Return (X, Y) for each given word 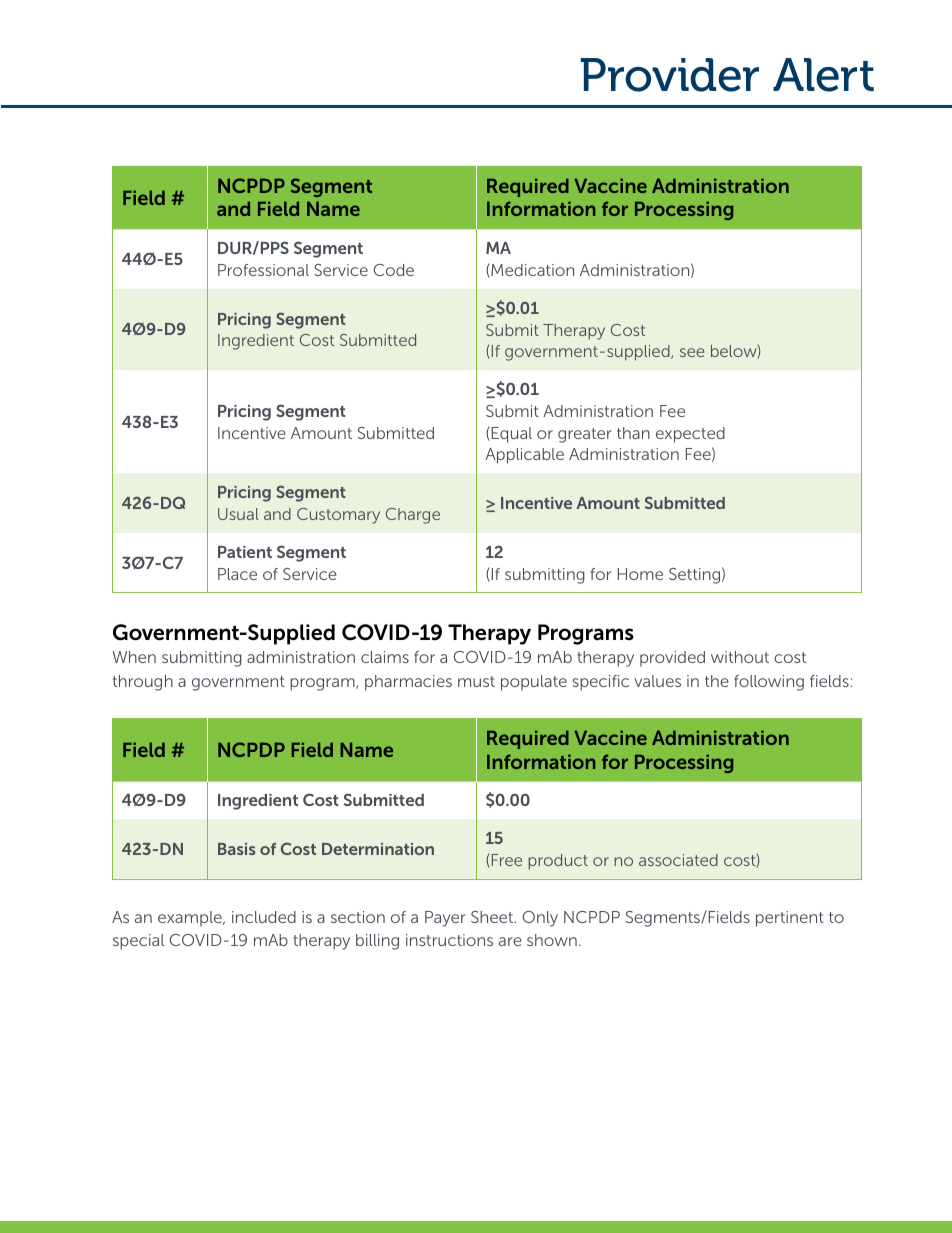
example (191, 918)
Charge (413, 516)
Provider (670, 75)
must (476, 681)
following (769, 683)
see (692, 352)
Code (394, 270)
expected (690, 435)
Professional (263, 270)
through (143, 683)
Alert (823, 75)
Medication (531, 271)
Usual (238, 514)
